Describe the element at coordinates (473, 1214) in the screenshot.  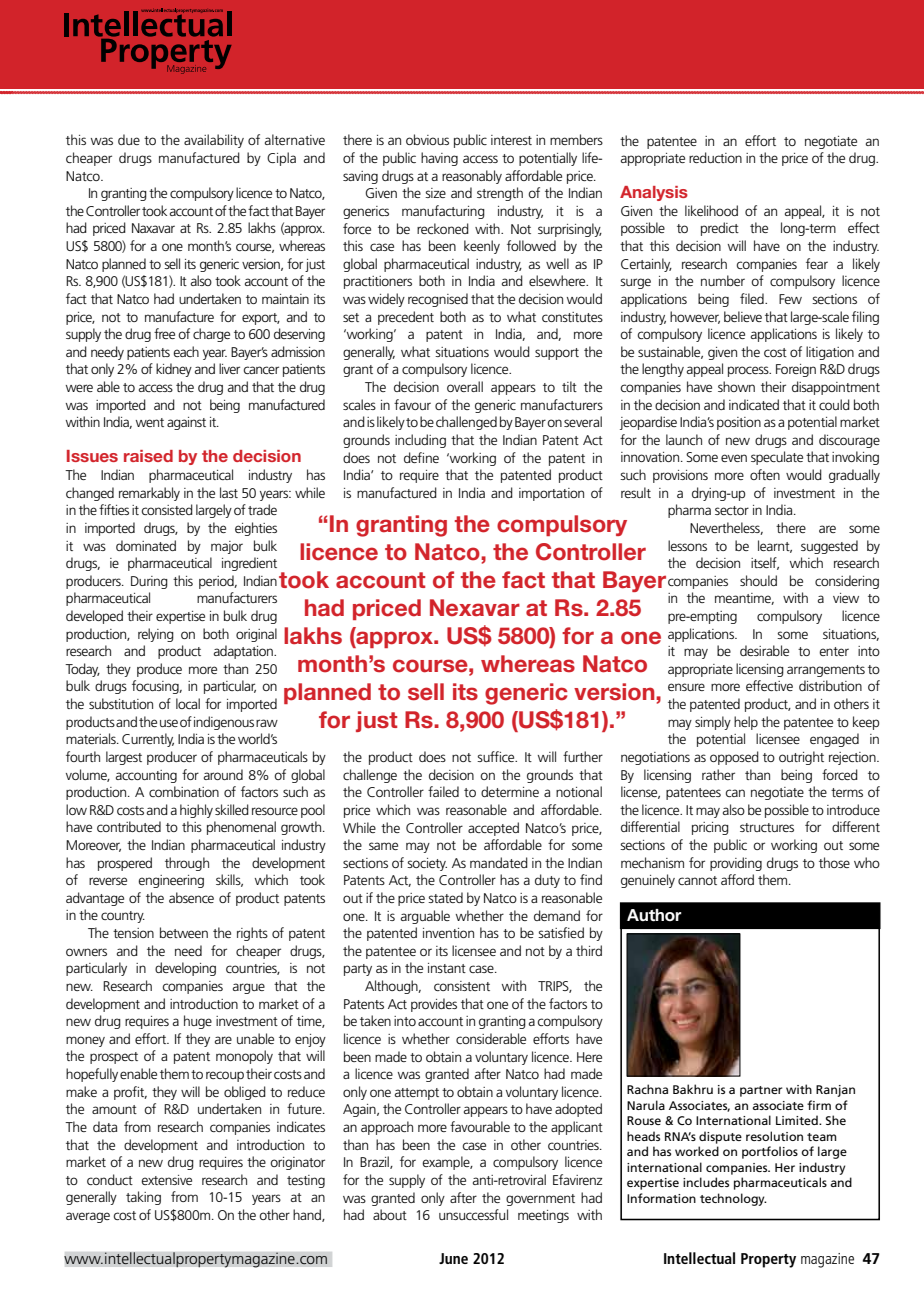
I see `unsuccessful` at that location.
